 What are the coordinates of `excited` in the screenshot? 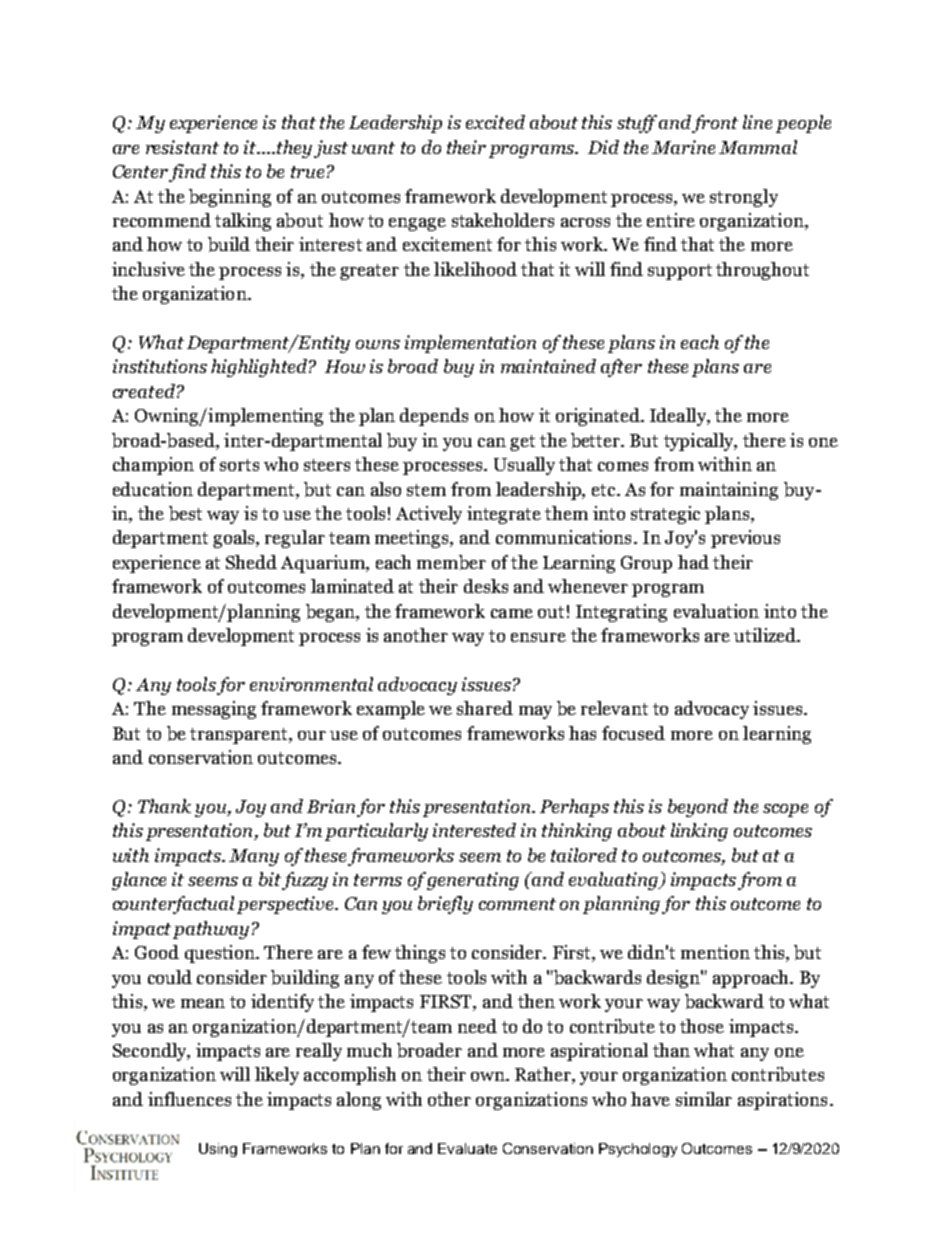 It's located at (495, 122).
